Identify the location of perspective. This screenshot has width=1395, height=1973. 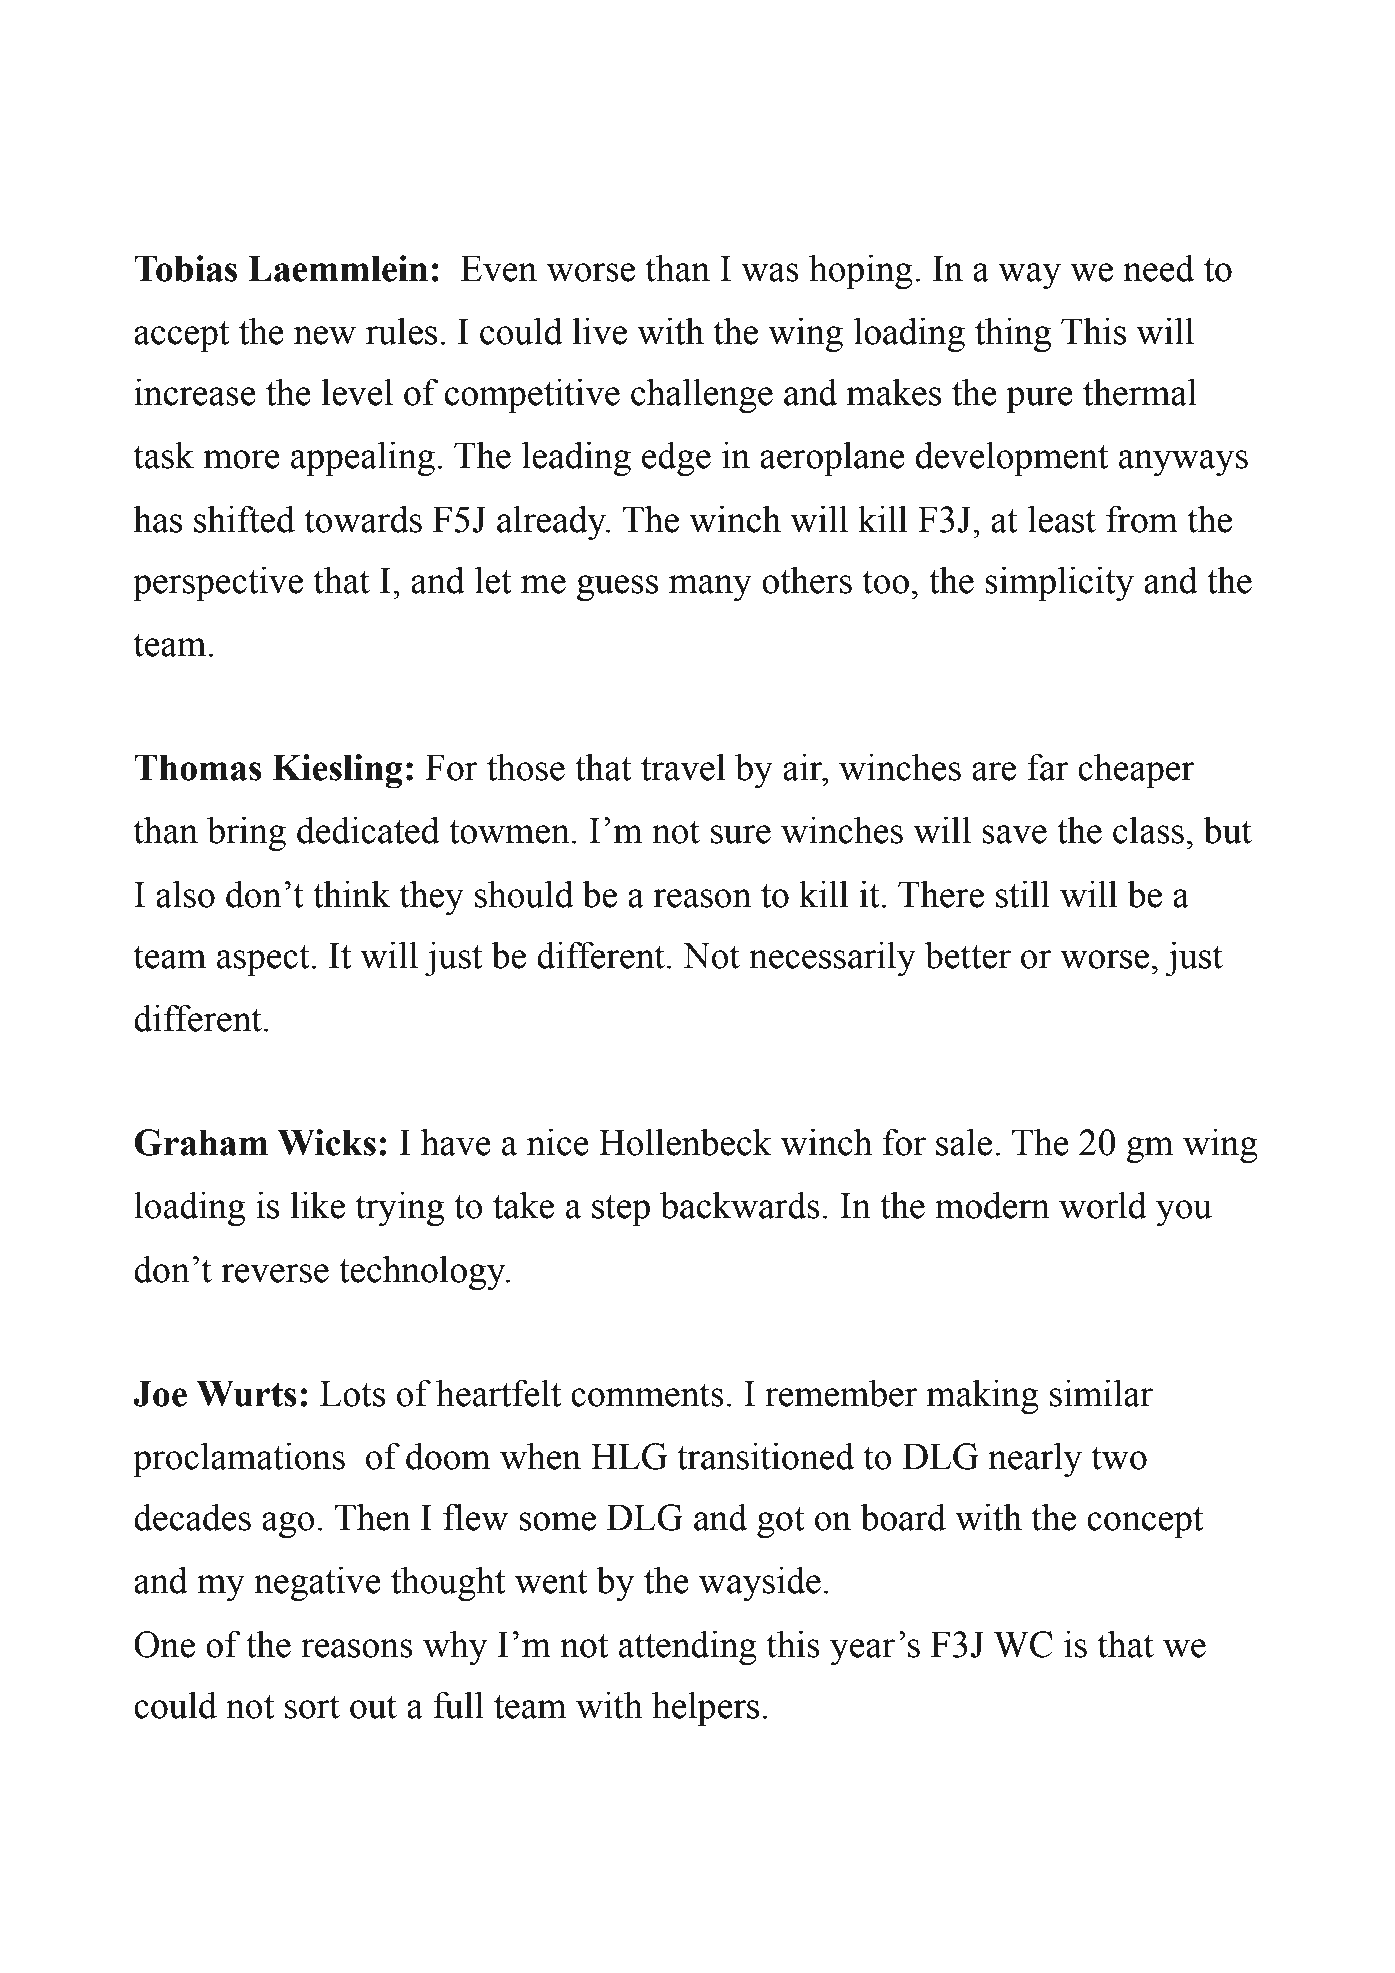
(218, 584).
